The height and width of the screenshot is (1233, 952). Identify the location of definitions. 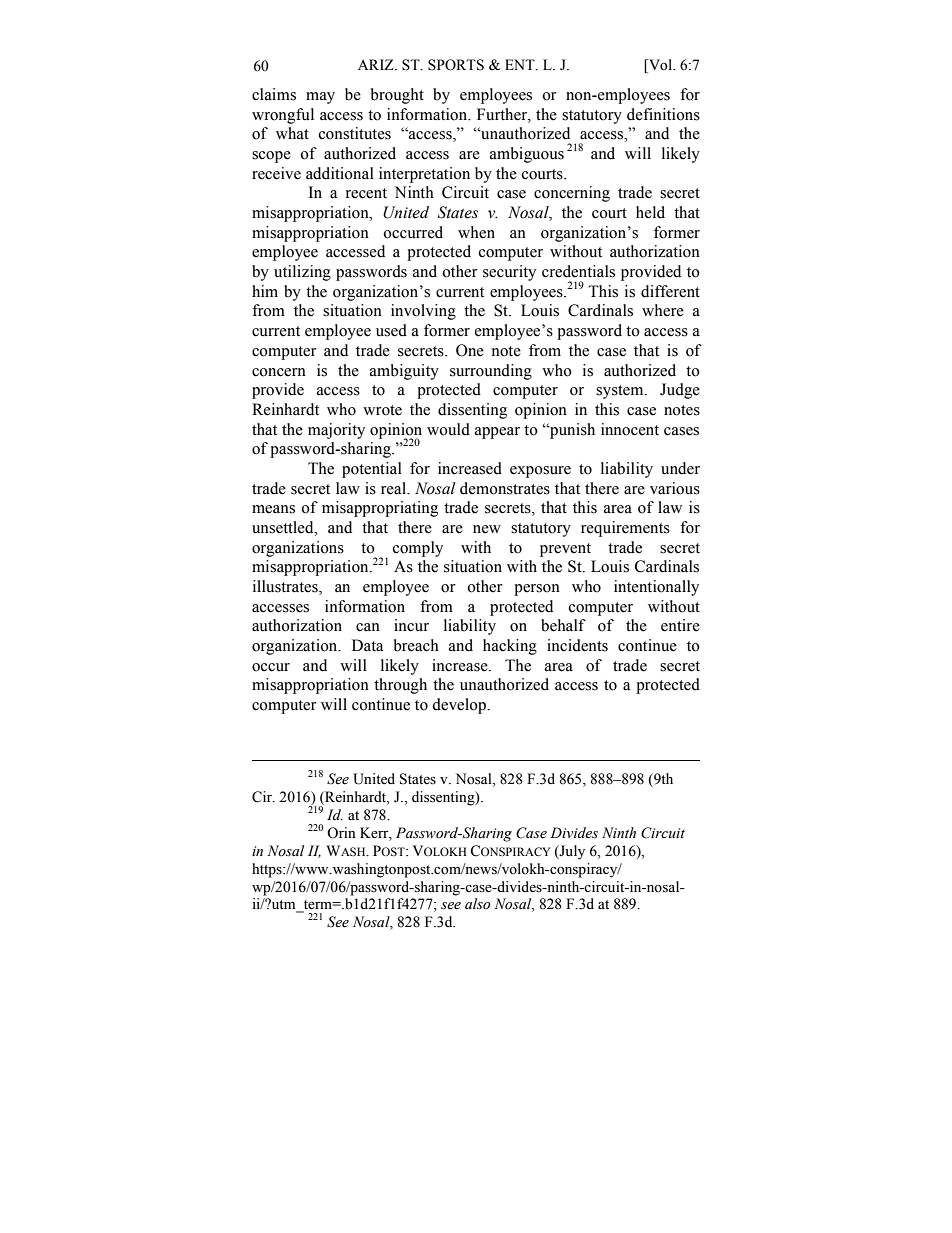
(663, 114).
